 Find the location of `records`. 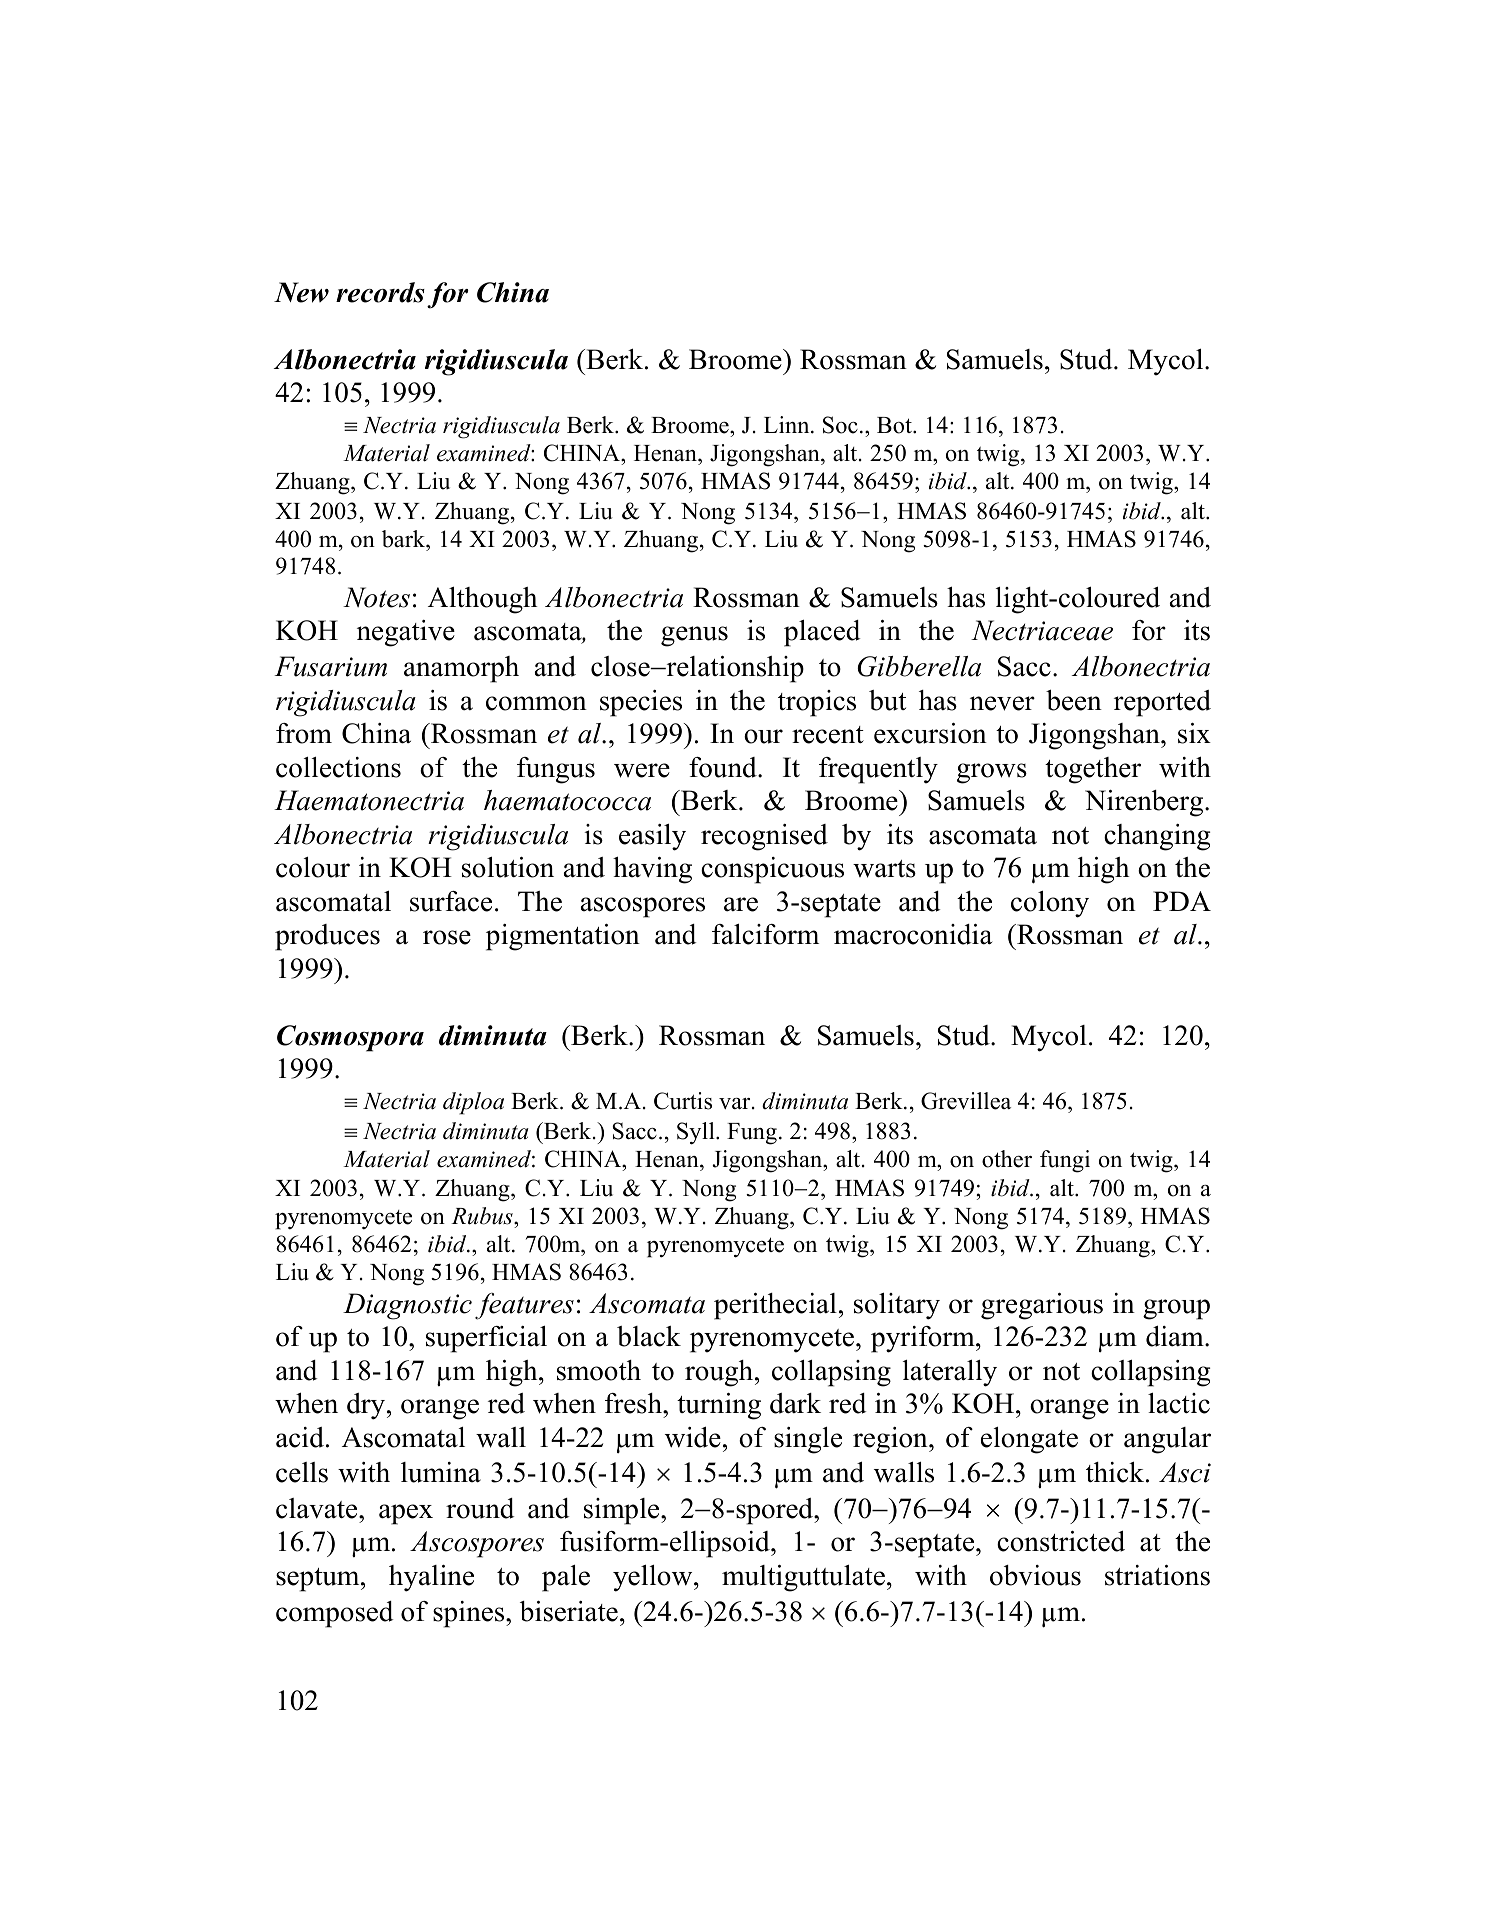

records is located at coordinates (380, 292).
